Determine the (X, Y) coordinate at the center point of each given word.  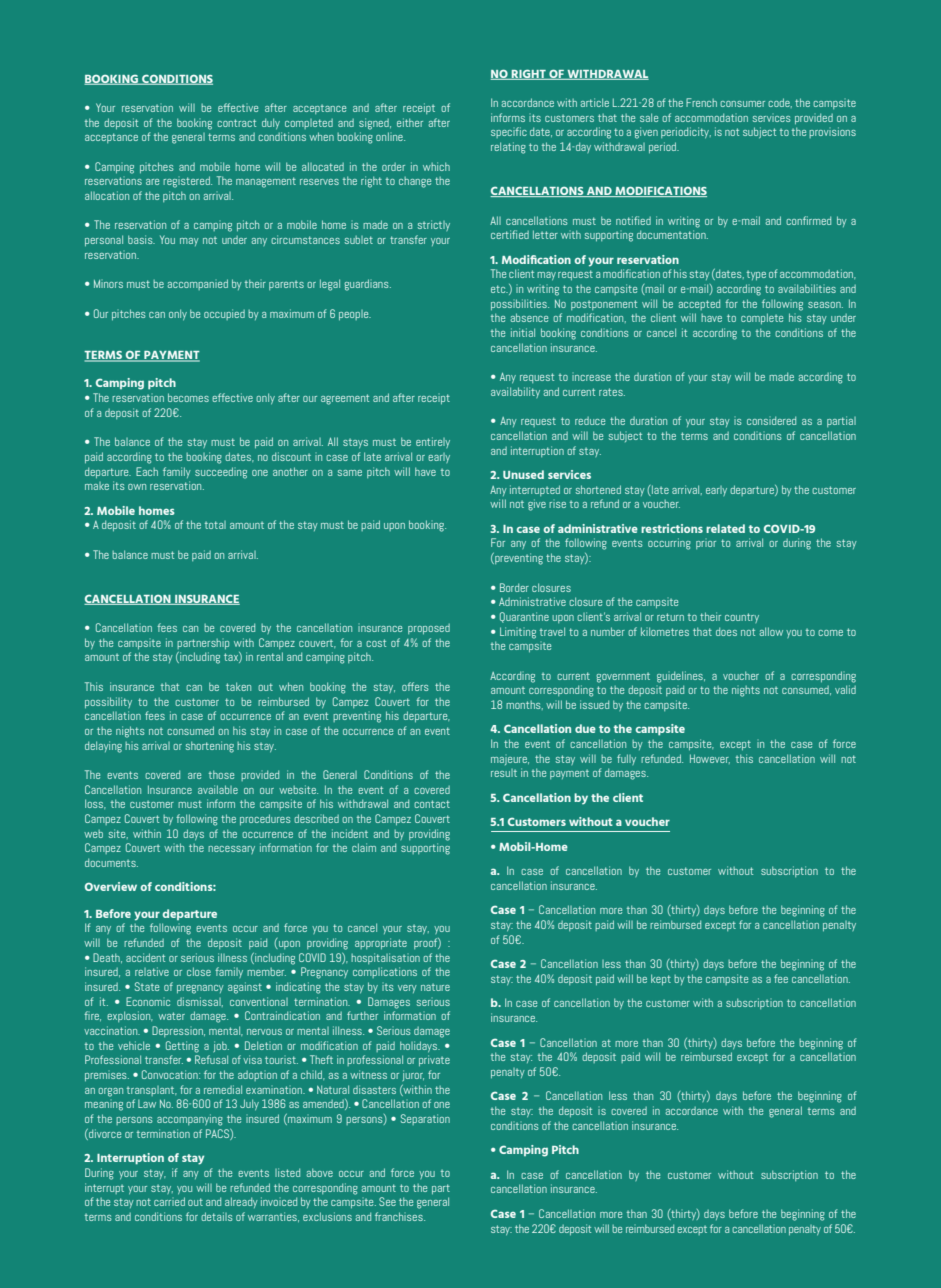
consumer (742, 104)
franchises (400, 1216)
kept (661, 979)
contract (236, 123)
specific (509, 132)
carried (169, 1201)
